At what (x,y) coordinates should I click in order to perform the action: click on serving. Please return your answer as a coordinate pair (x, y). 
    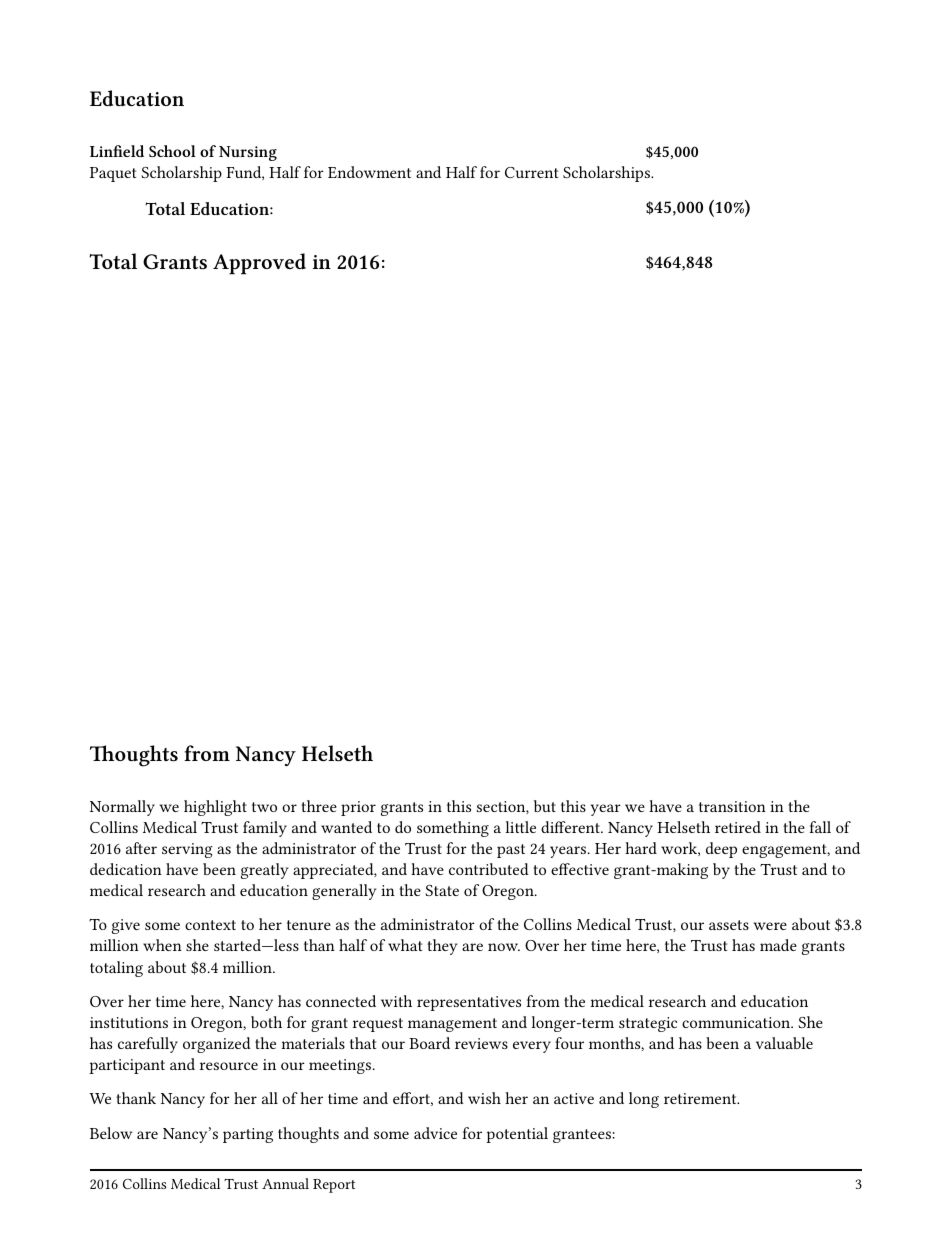
    Looking at the image, I should click on (187, 850).
